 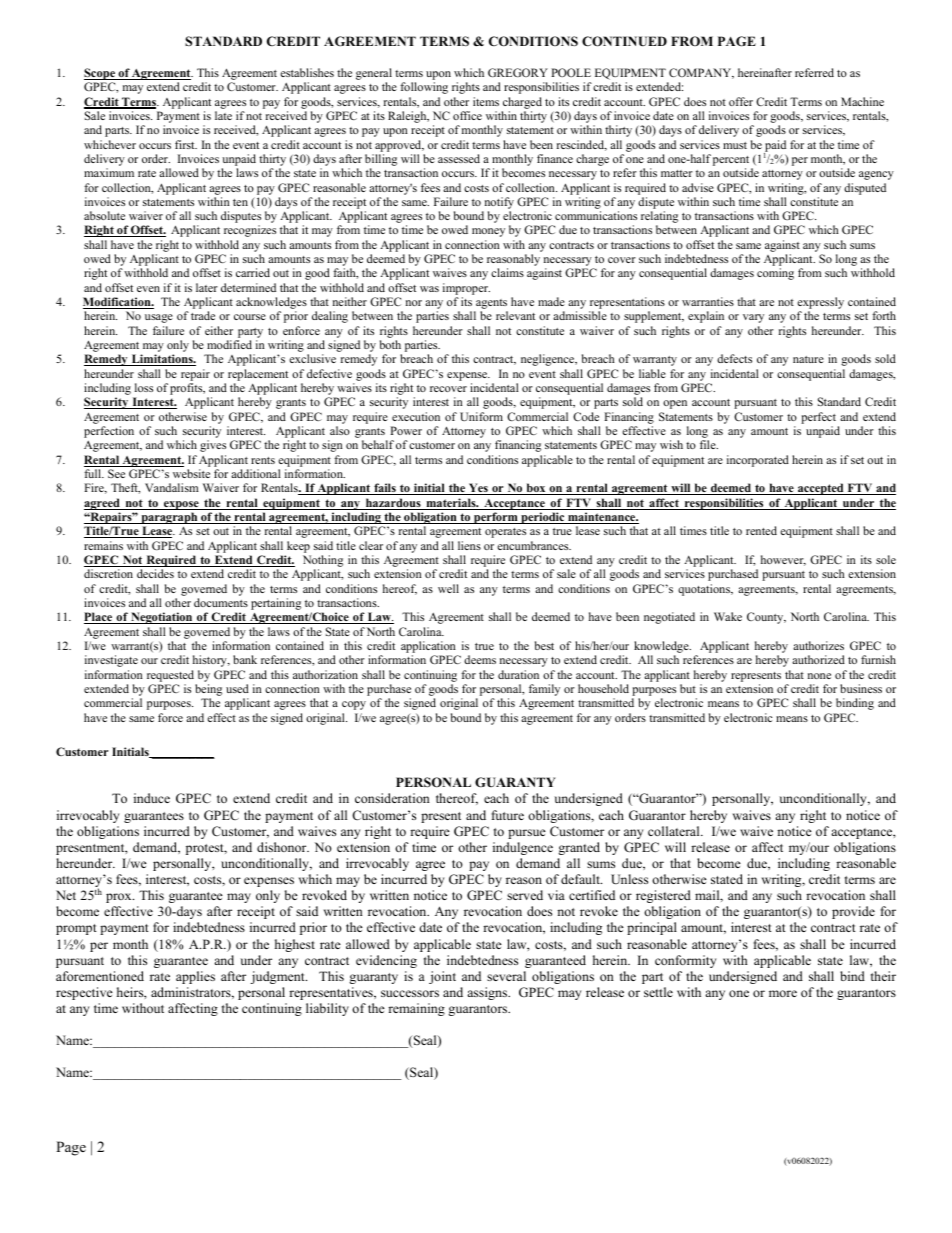 What do you see at coordinates (741, 101) in the page?
I see `offer` at bounding box center [741, 101].
